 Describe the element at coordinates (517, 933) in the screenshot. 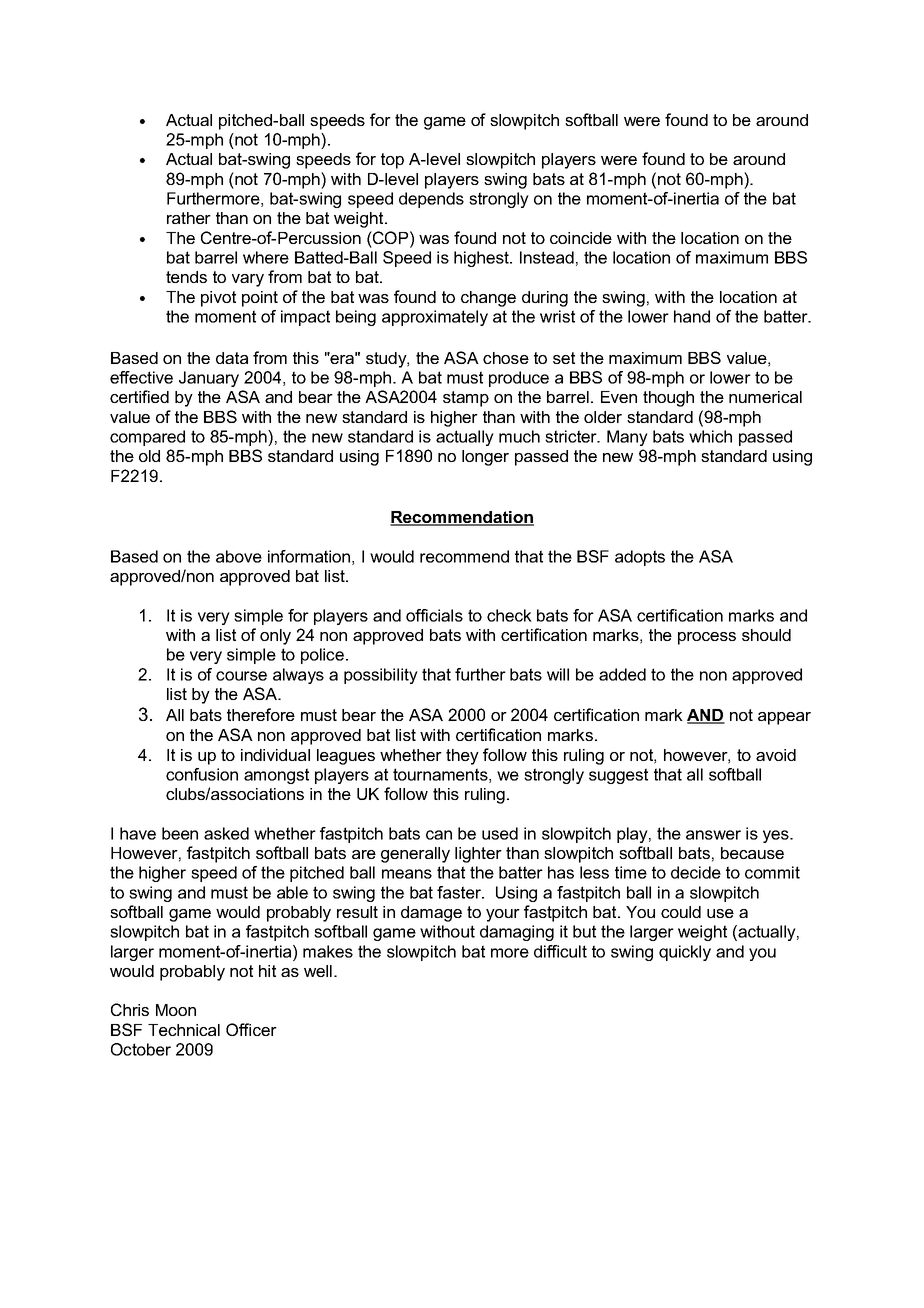

I see `damaging` at that location.
